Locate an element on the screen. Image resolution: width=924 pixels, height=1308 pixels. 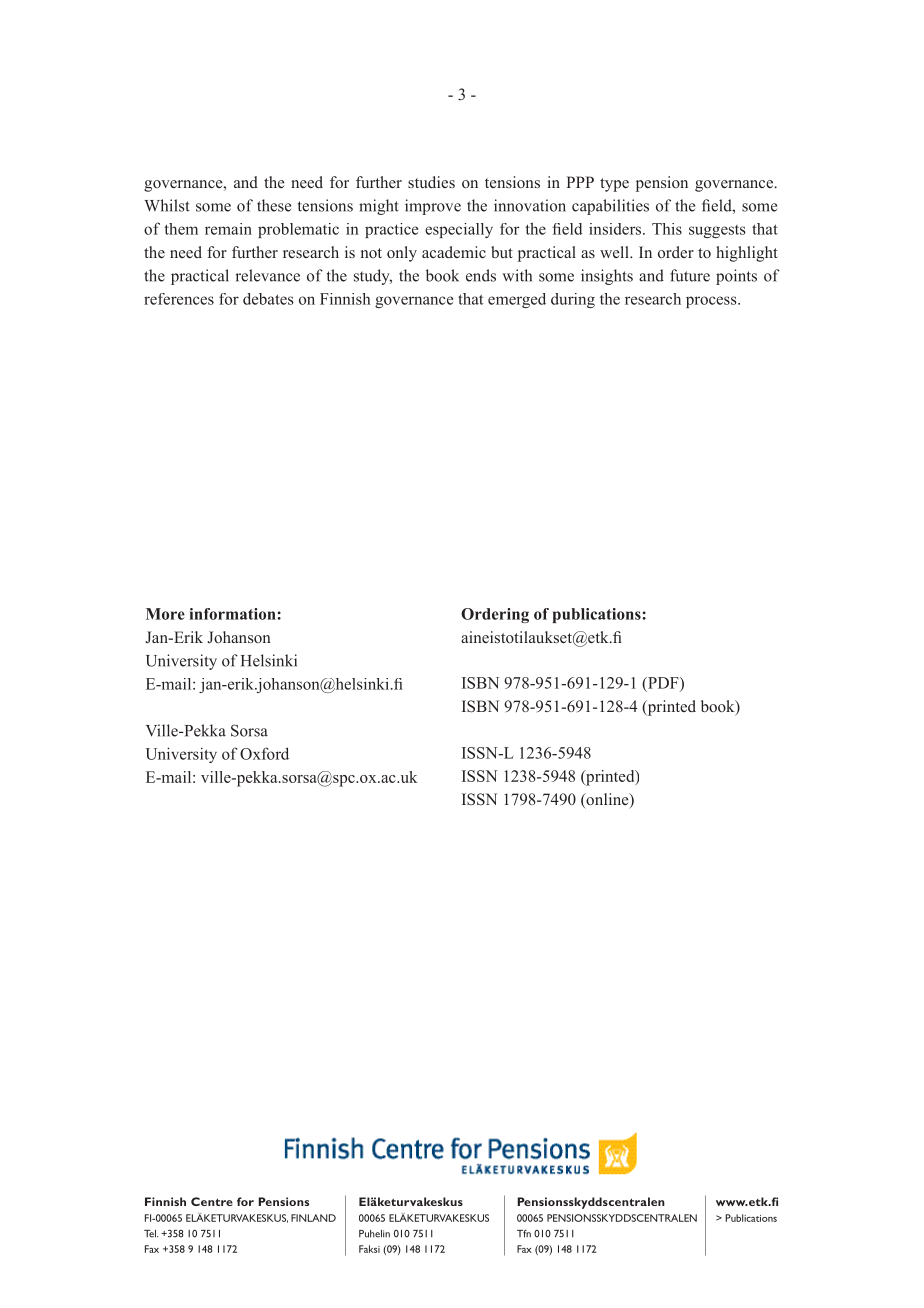
remain is located at coordinates (228, 229).
